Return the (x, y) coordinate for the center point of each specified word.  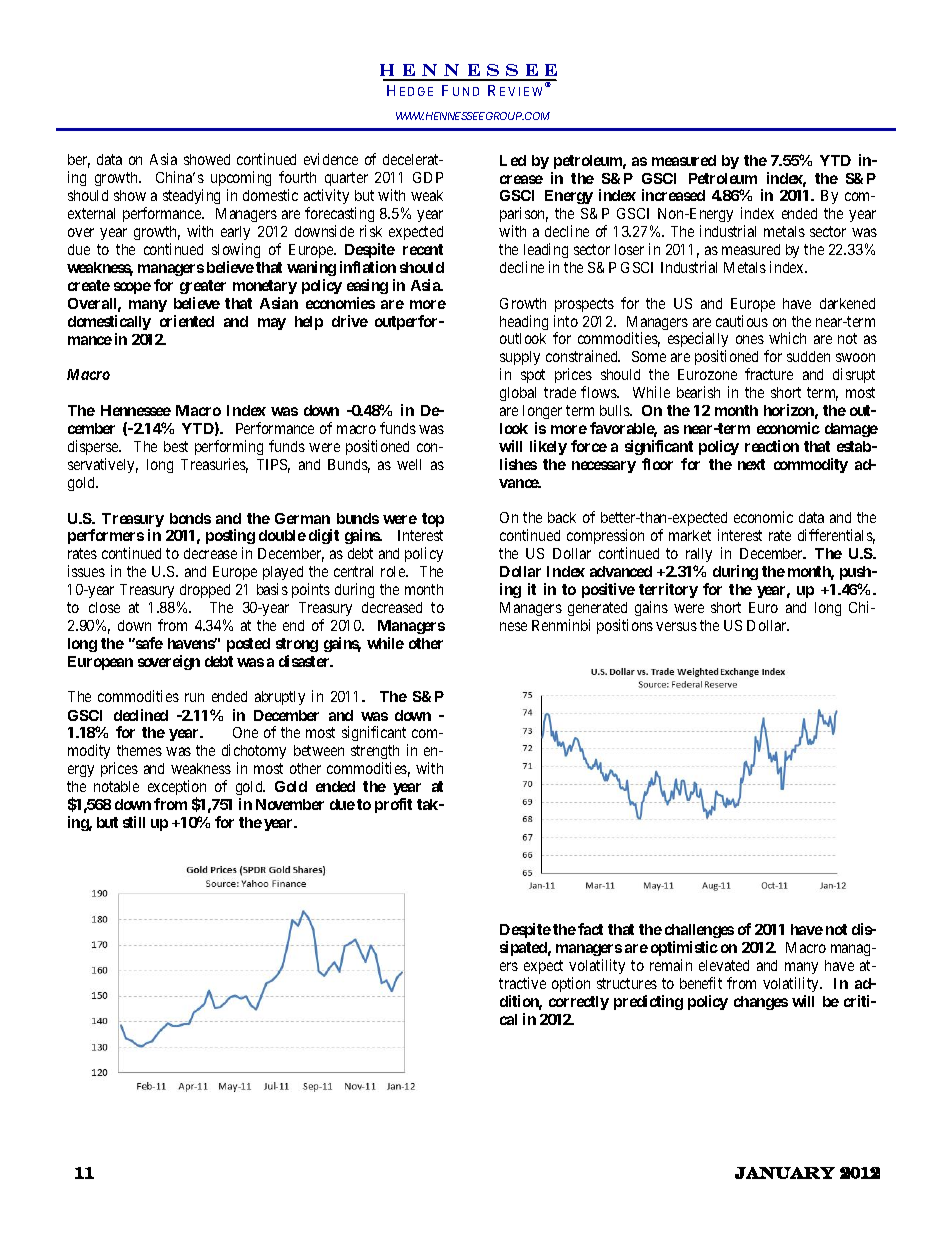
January (785, 1173)
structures (627, 983)
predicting (648, 1002)
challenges (699, 931)
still (134, 822)
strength (375, 754)
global (518, 394)
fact (590, 929)
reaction (772, 446)
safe (148, 643)
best (176, 446)
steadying (191, 196)
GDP (428, 177)
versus (676, 626)
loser (629, 249)
